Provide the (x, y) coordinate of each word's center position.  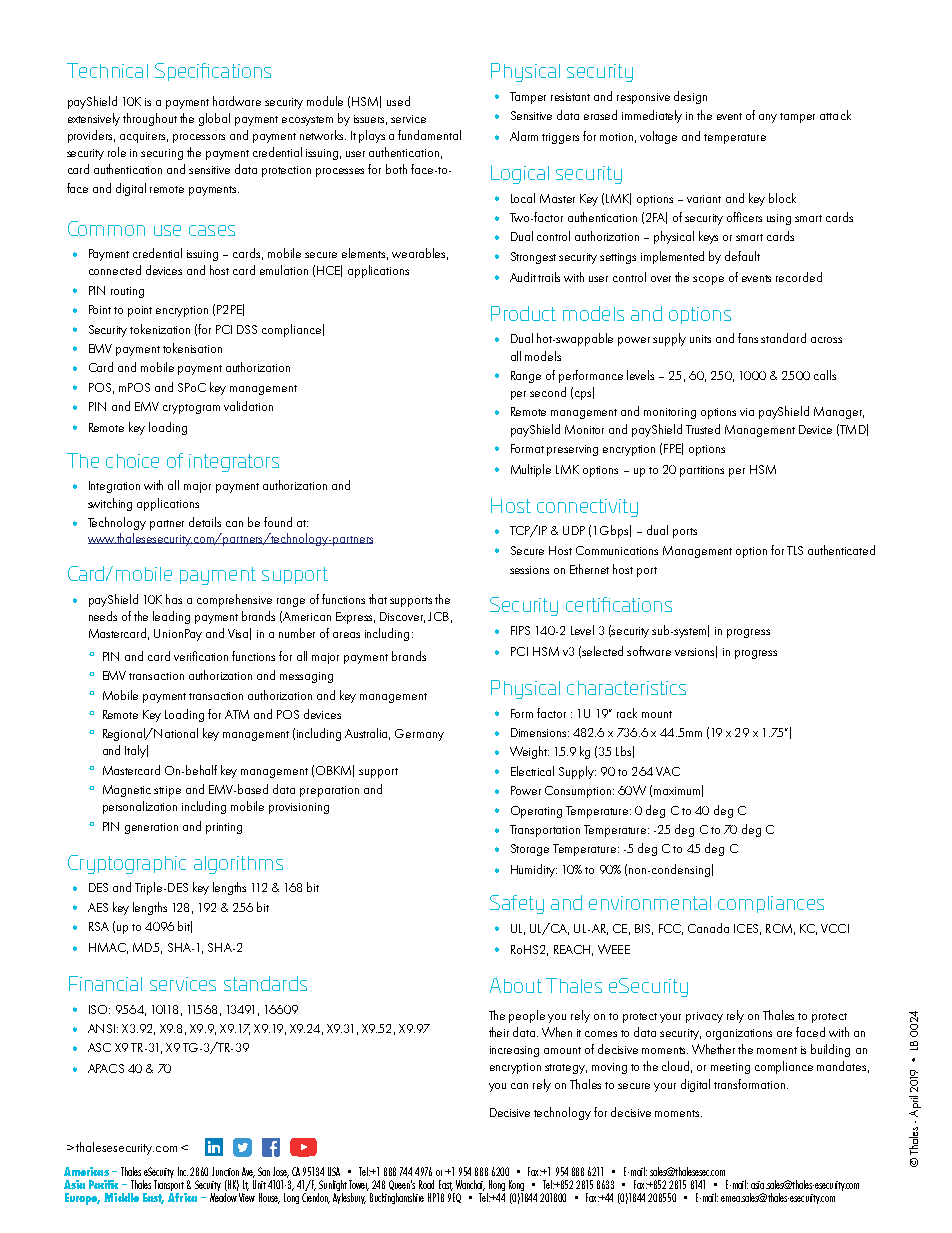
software (649, 651)
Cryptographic (127, 864)
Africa (182, 1196)
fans (748, 338)
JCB (438, 616)
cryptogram (191, 409)
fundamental (429, 135)
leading (171, 617)
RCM (779, 928)
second (548, 392)
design (690, 97)
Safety (517, 904)
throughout (150, 119)
